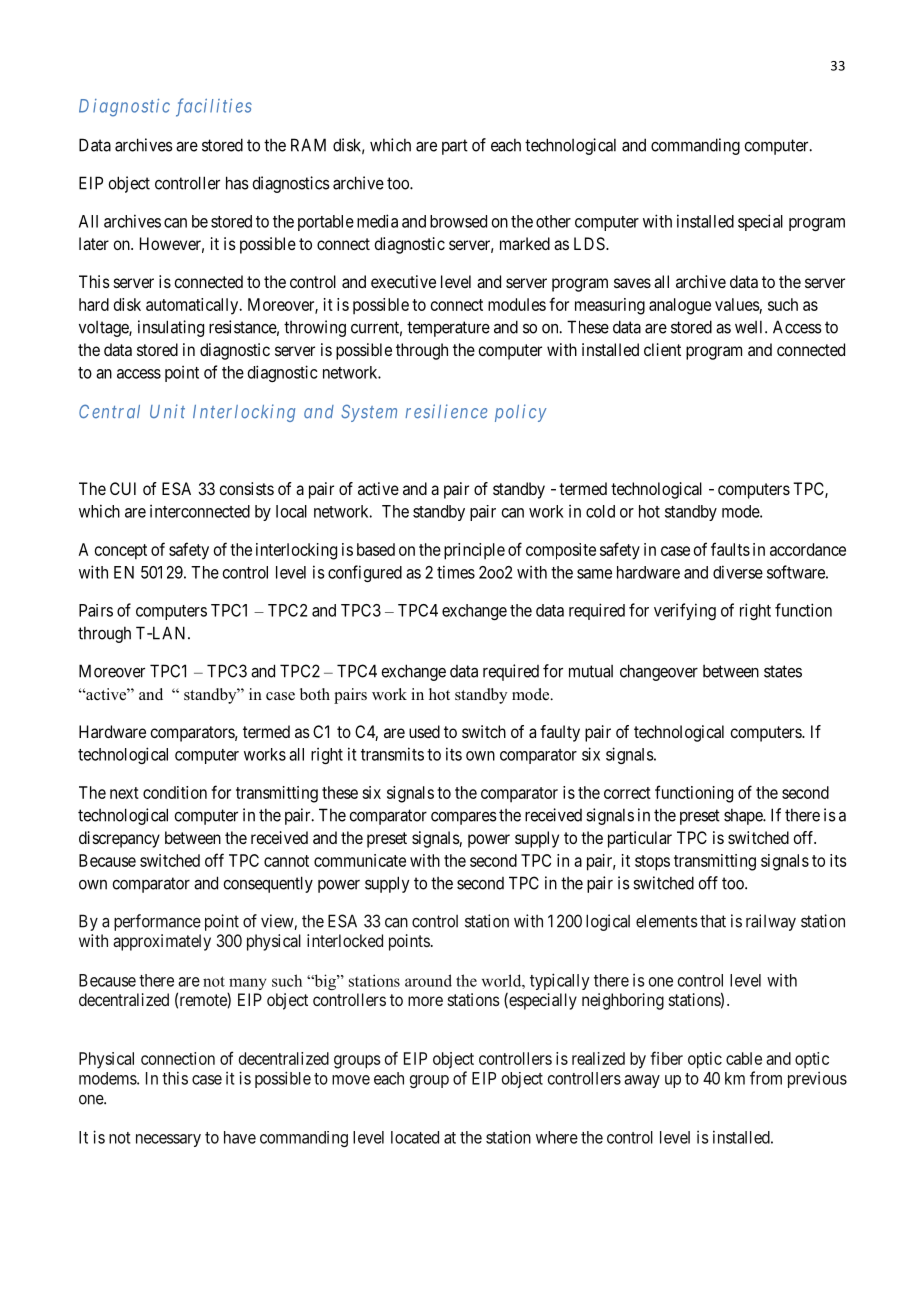 The image size is (924, 1308). Describe the element at coordinates (730, 549) in the screenshot. I see `faults` at that location.
